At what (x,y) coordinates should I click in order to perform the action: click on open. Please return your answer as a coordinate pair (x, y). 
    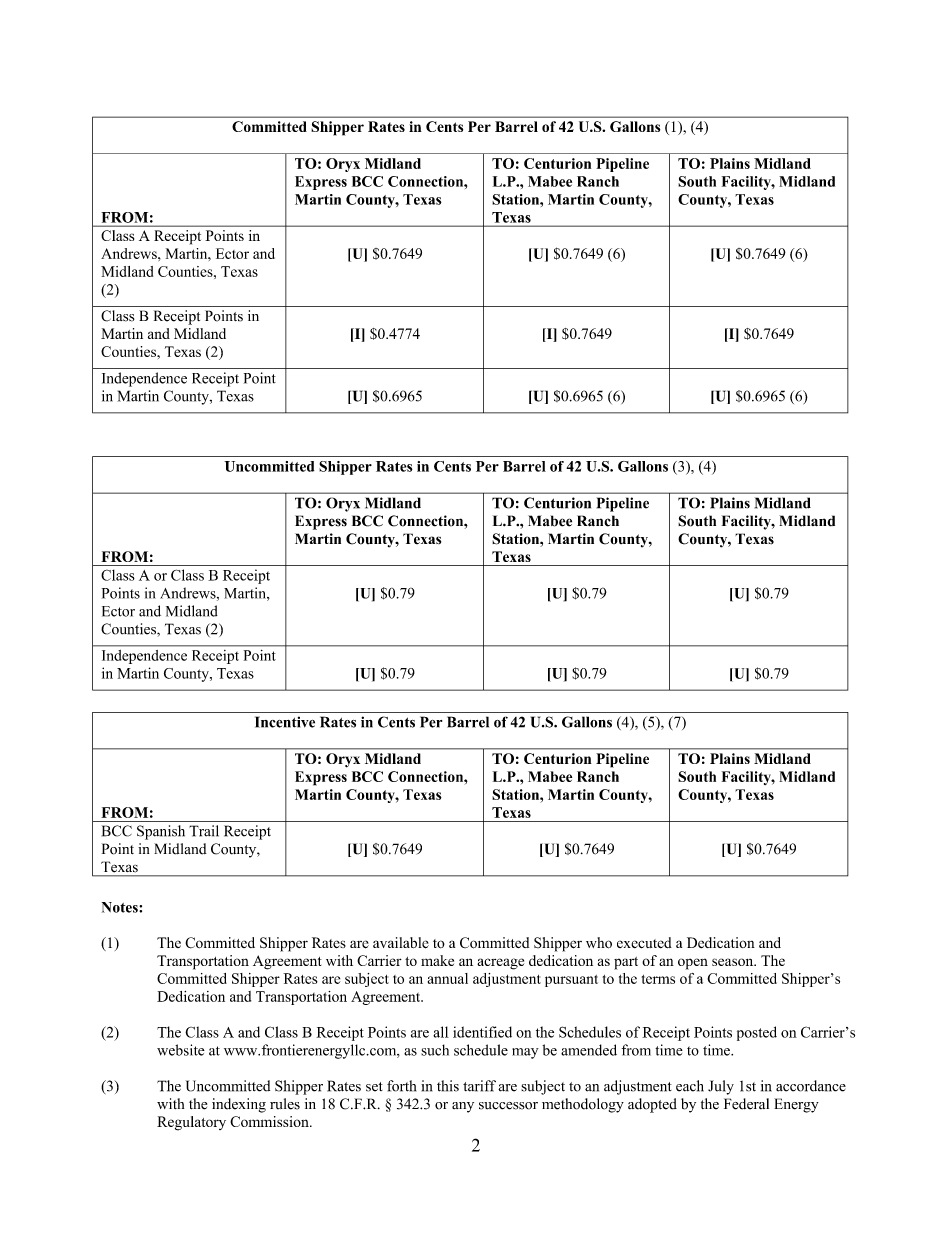
    Looking at the image, I should click on (693, 964).
